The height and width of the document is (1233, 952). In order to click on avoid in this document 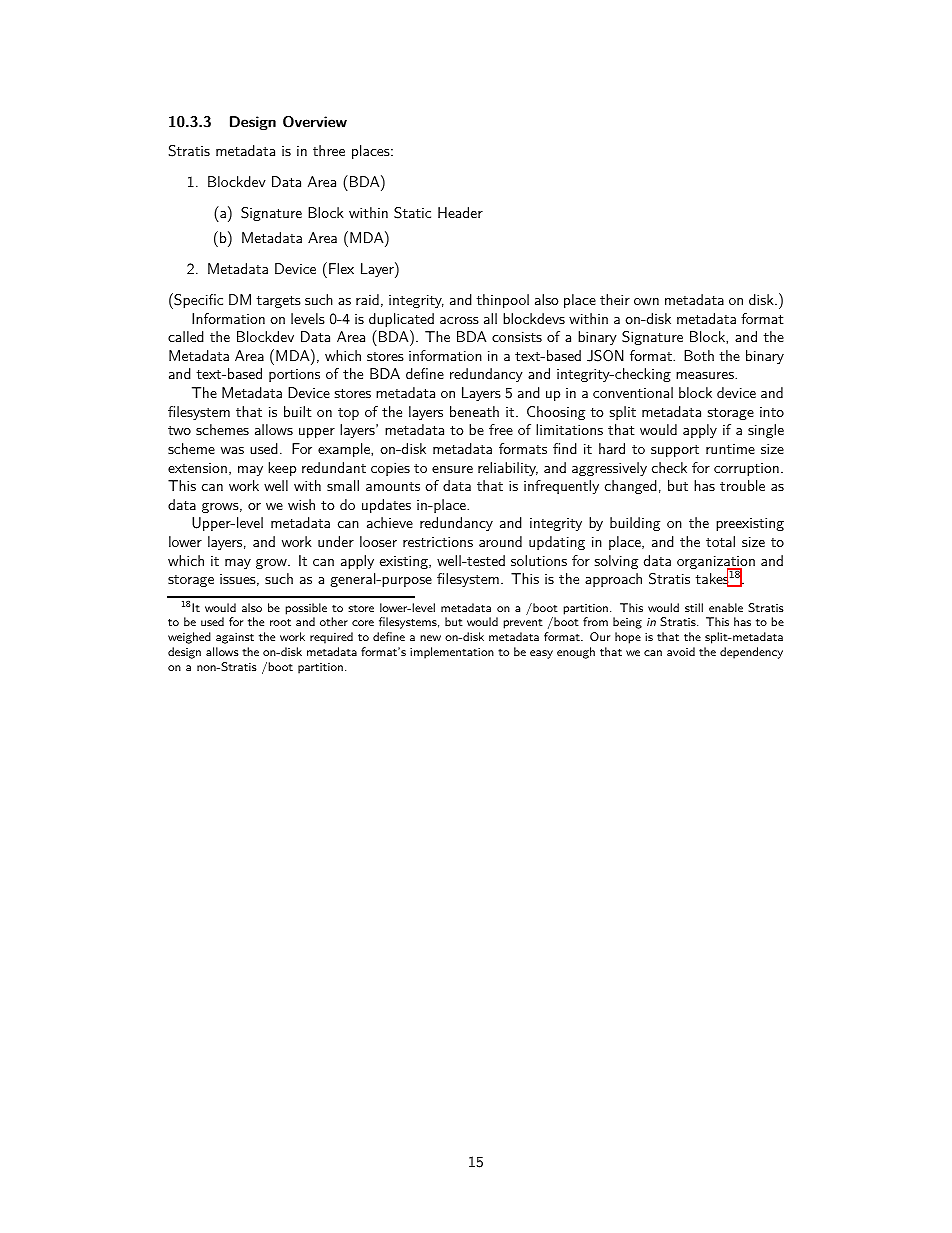, I will do `click(681, 651)`.
